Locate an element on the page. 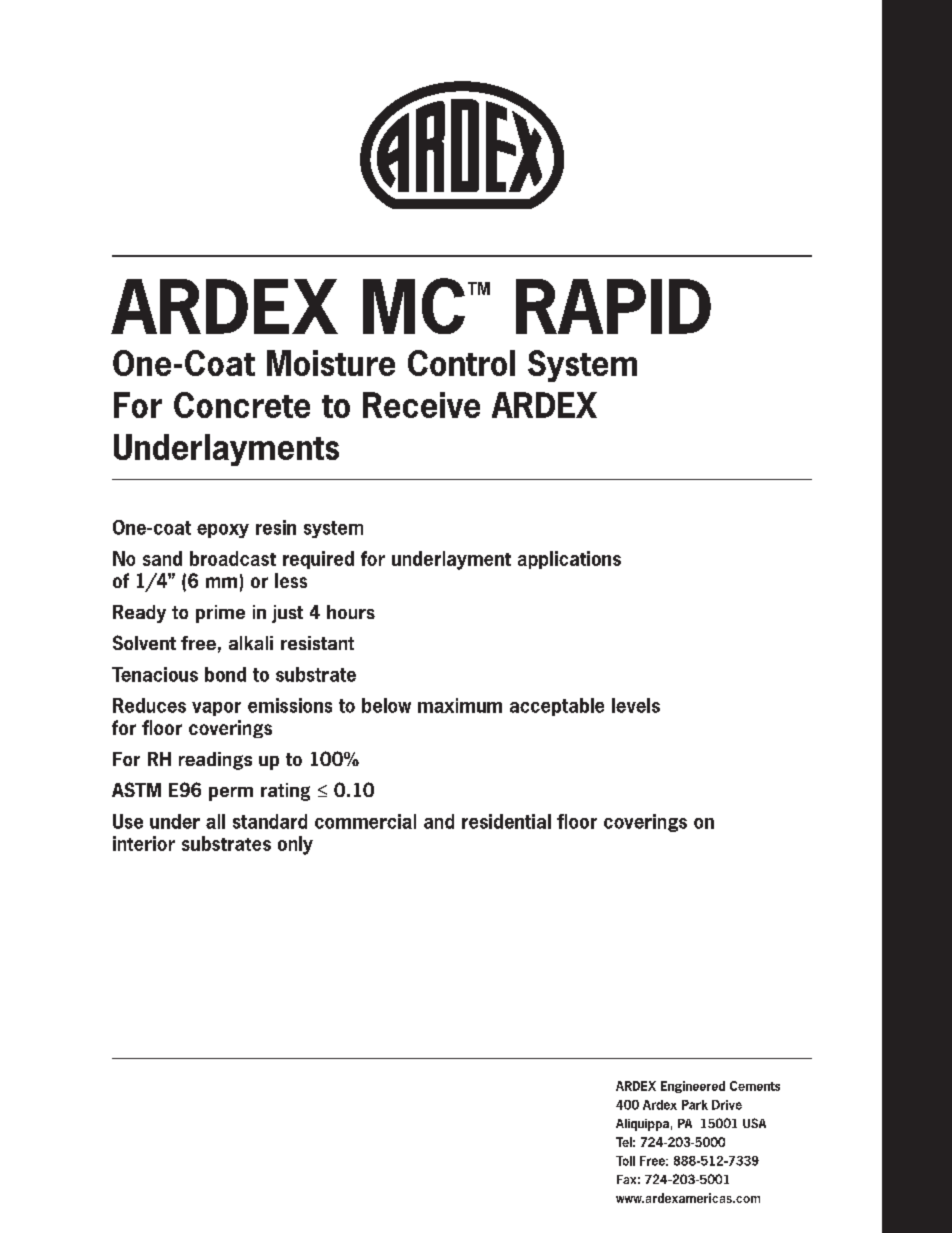 This image has height=1233, width=952. maximum is located at coordinates (460, 705).
